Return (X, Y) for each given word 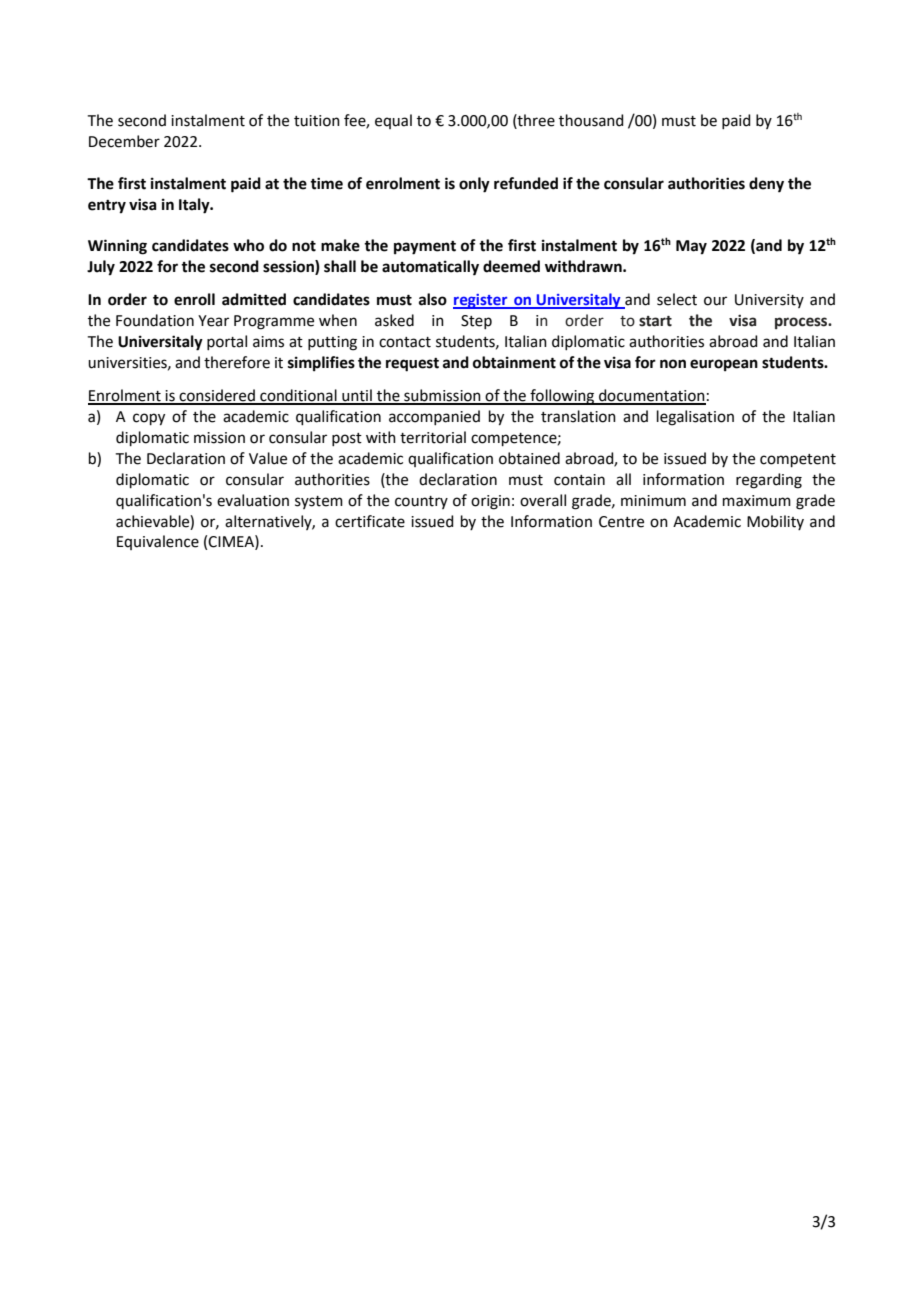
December (124, 141)
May (691, 247)
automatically (430, 268)
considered (217, 396)
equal (393, 121)
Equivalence (158, 542)
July (101, 268)
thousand (591, 120)
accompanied (434, 417)
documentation (651, 396)
